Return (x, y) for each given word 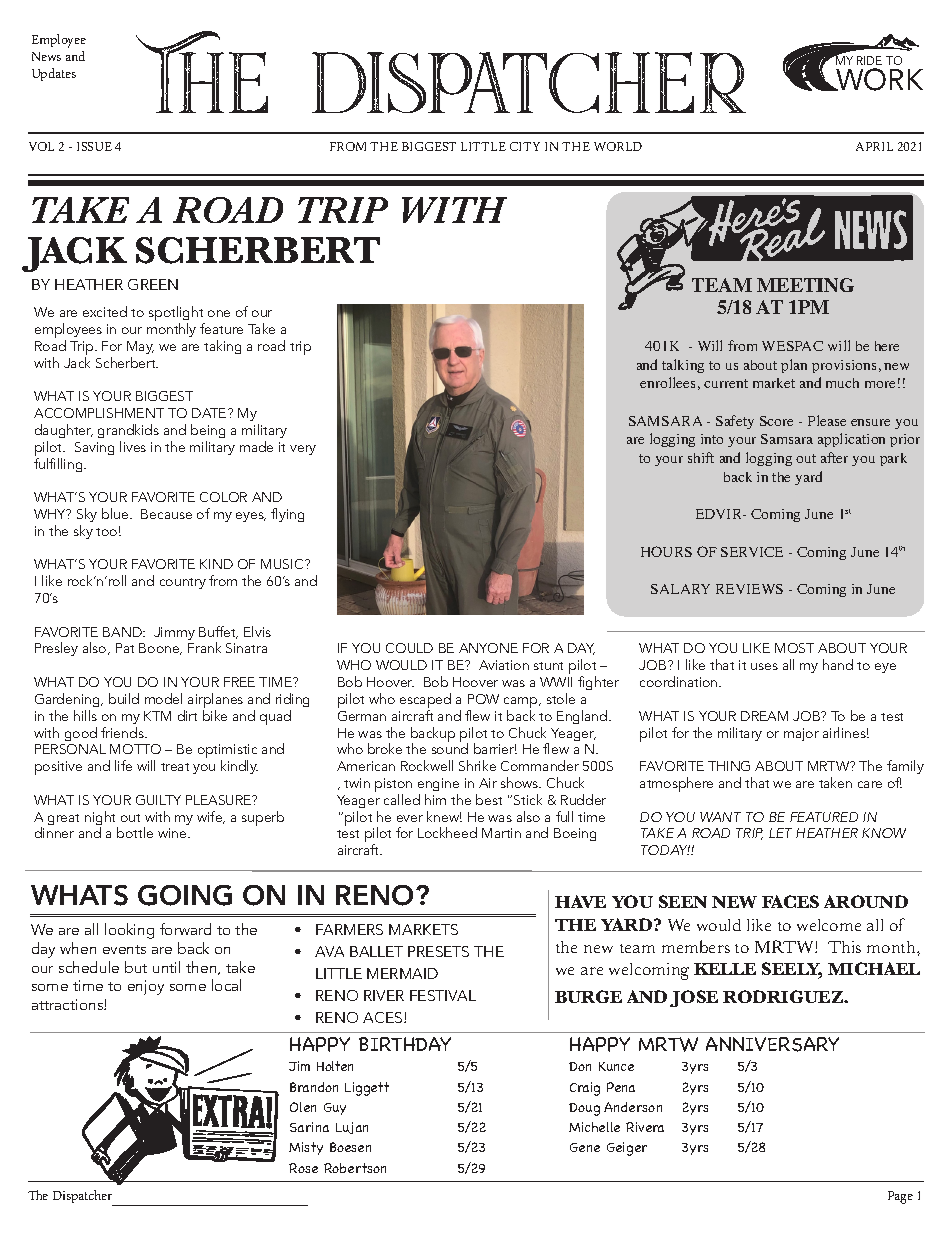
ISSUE (94, 146)
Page (900, 1197)
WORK (878, 79)
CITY (525, 146)
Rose (303, 1168)
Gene (585, 1147)
